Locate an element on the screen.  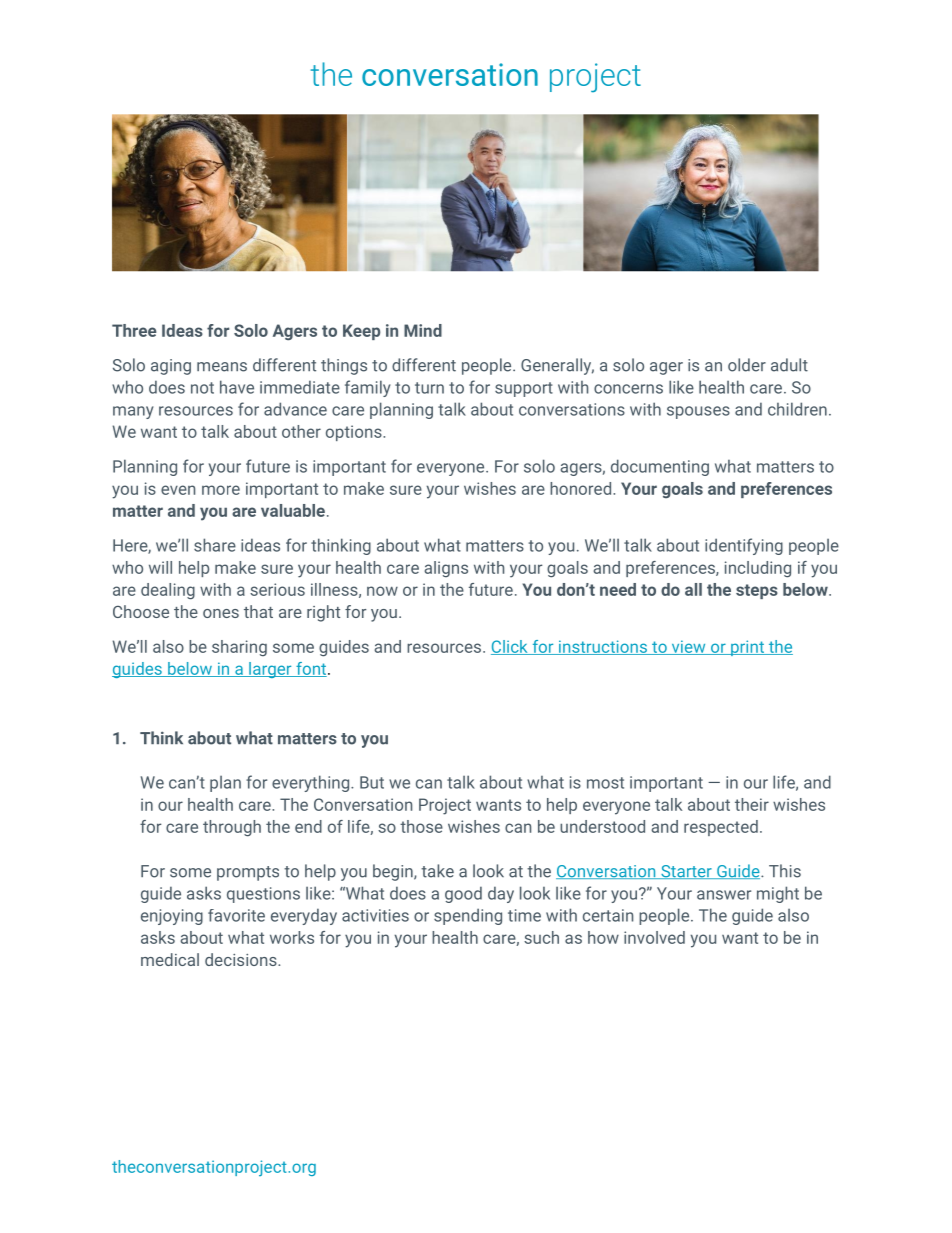
documenting is located at coordinates (660, 467).
